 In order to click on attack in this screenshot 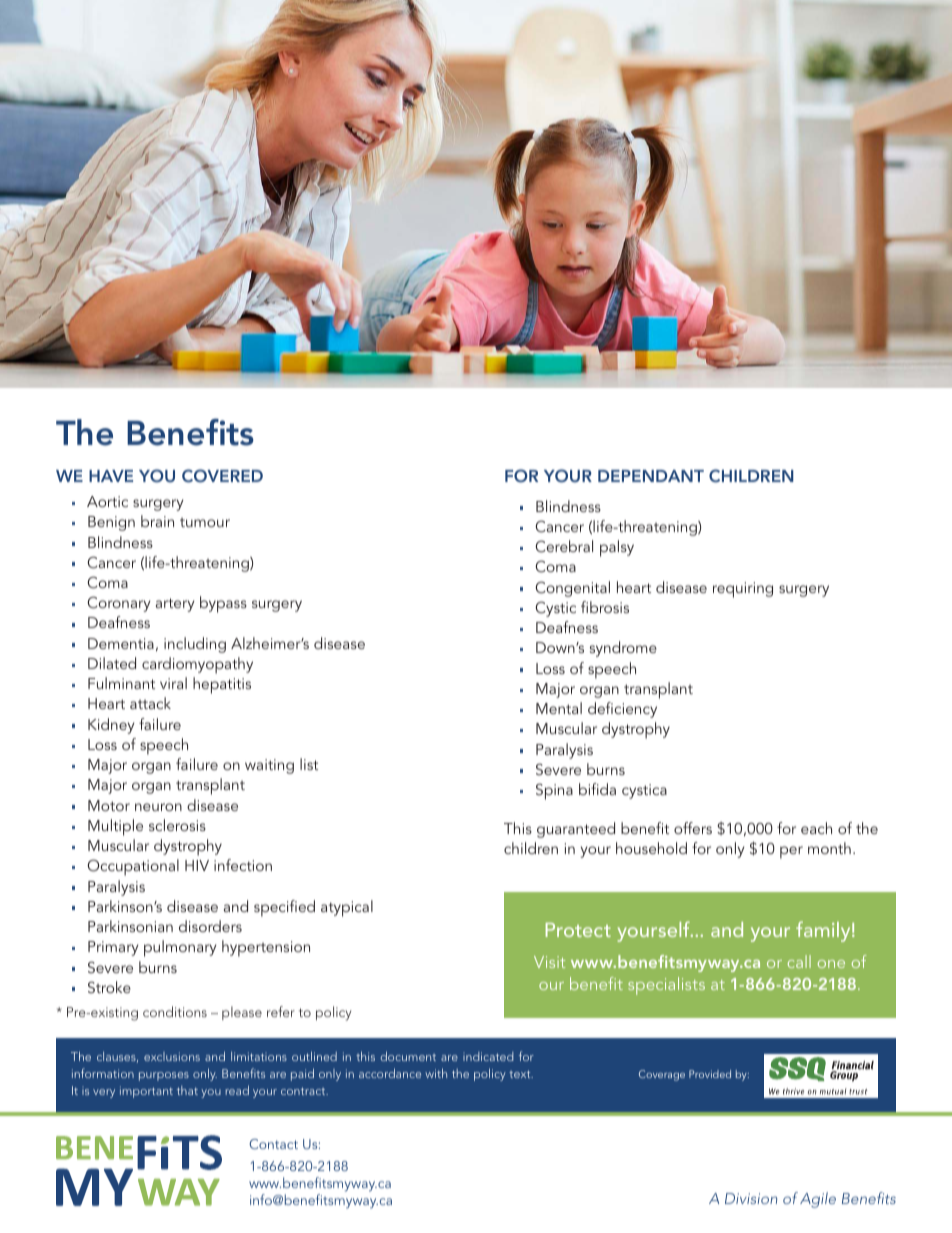, I will do `click(150, 703)`.
